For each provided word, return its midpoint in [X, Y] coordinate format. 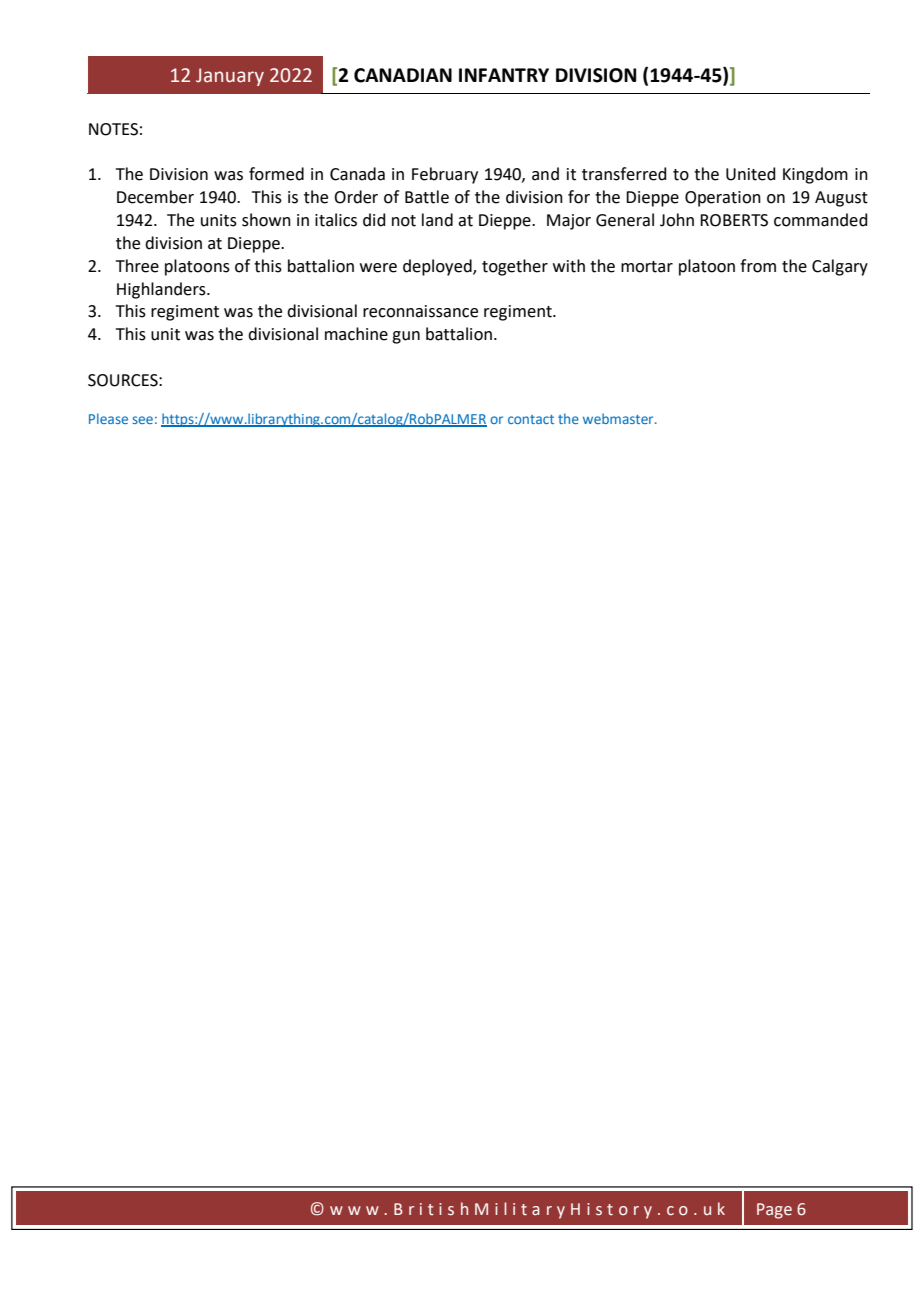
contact [531, 419]
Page [774, 1211]
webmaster [619, 418]
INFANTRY [504, 75]
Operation [723, 199]
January [230, 77]
